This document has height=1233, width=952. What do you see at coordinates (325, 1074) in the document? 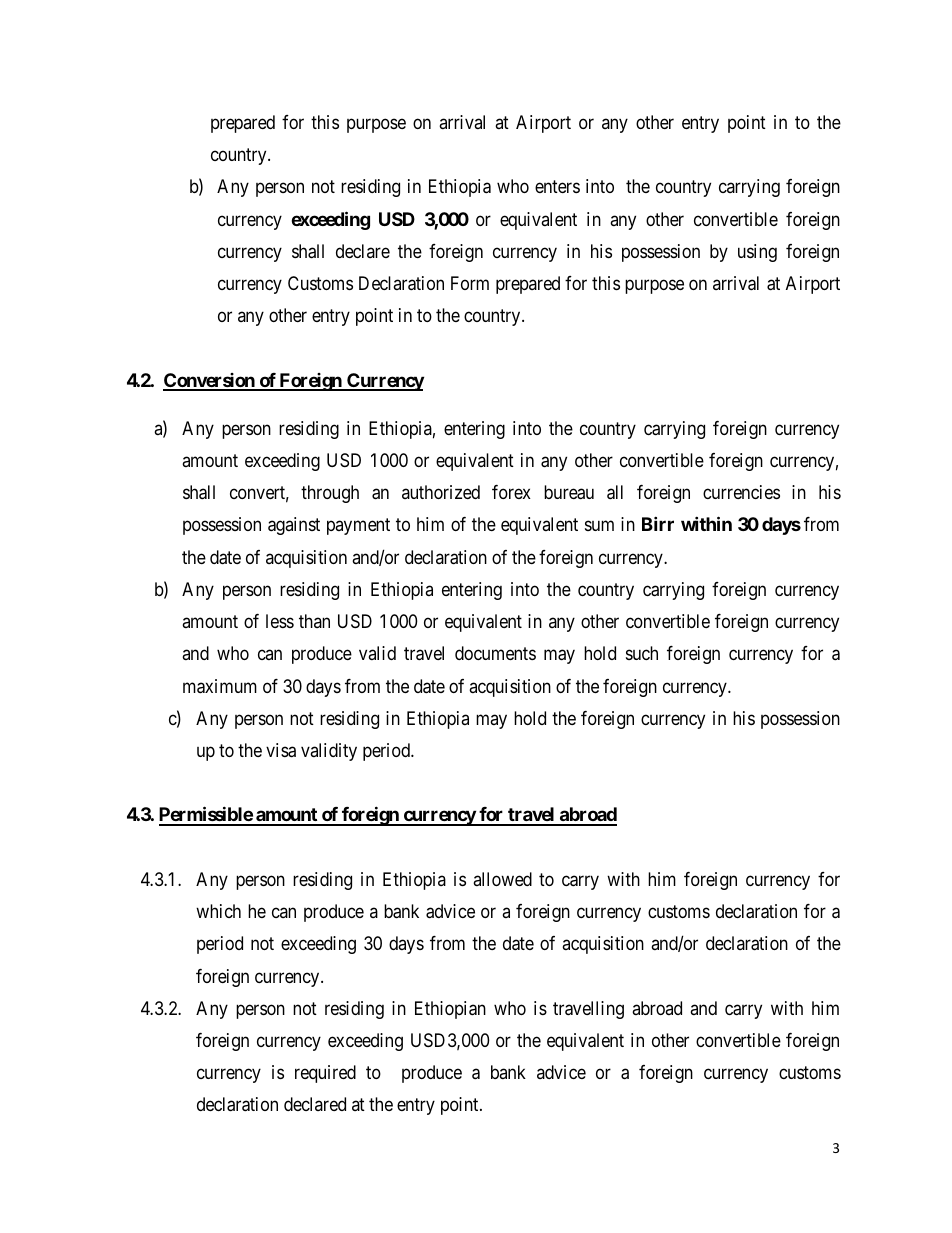
I see `required` at bounding box center [325, 1074].
